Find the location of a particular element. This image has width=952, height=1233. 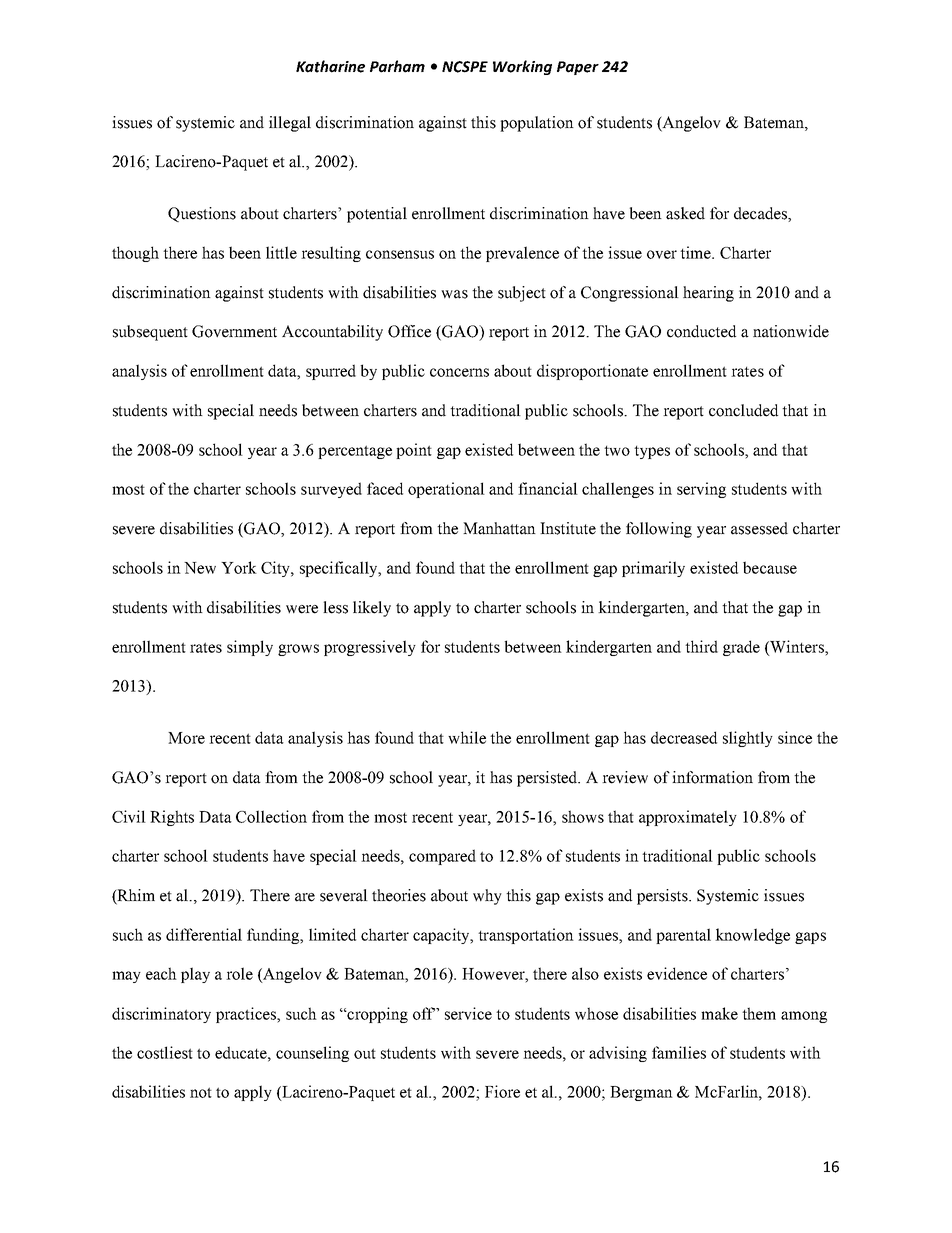

concluded is located at coordinates (743, 410).
